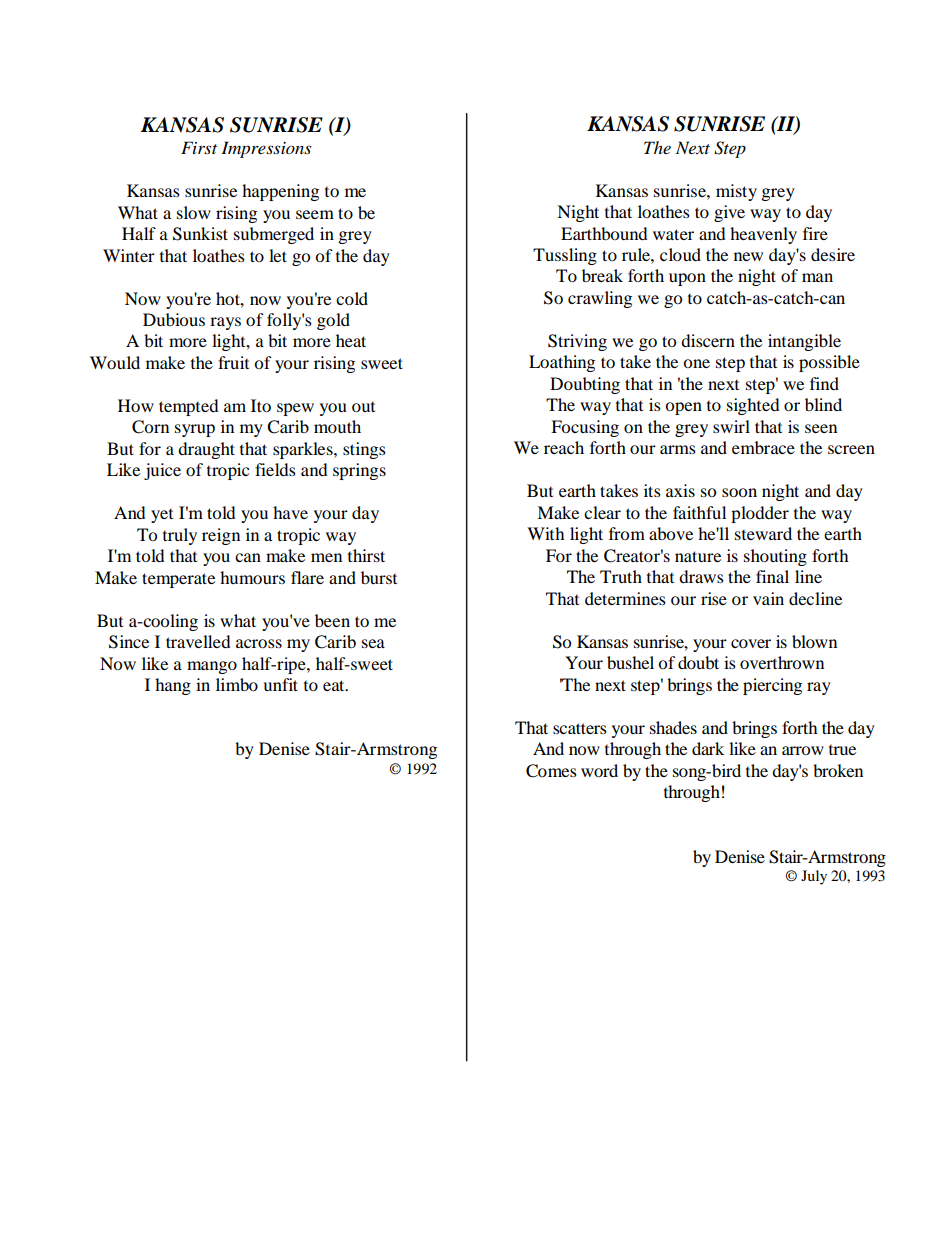 The image size is (952, 1233). I want to click on travelled, so click(198, 641).
